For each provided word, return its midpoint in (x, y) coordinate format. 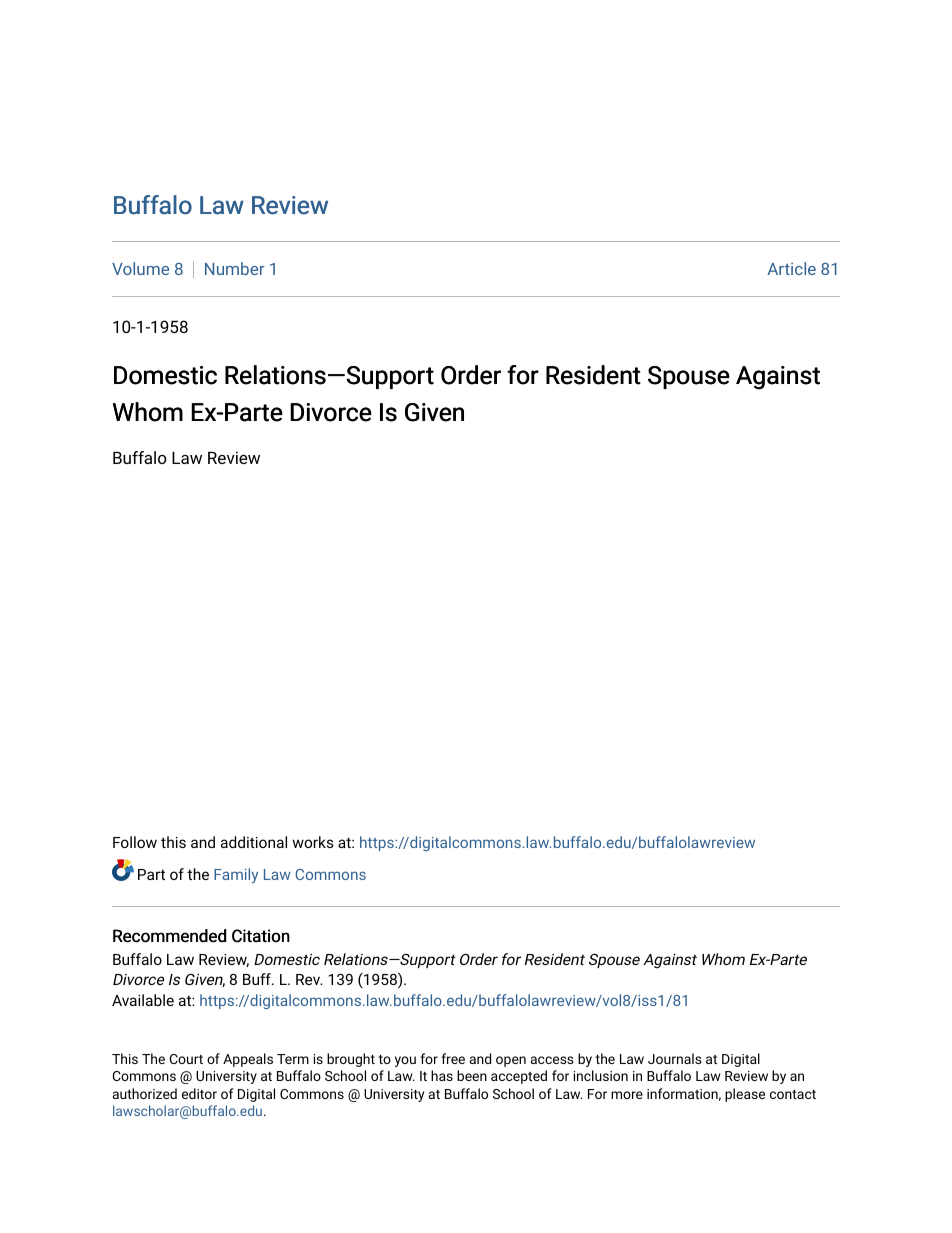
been (472, 1075)
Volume (140, 268)
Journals (675, 1058)
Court (186, 1059)
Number (234, 268)
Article (791, 268)
